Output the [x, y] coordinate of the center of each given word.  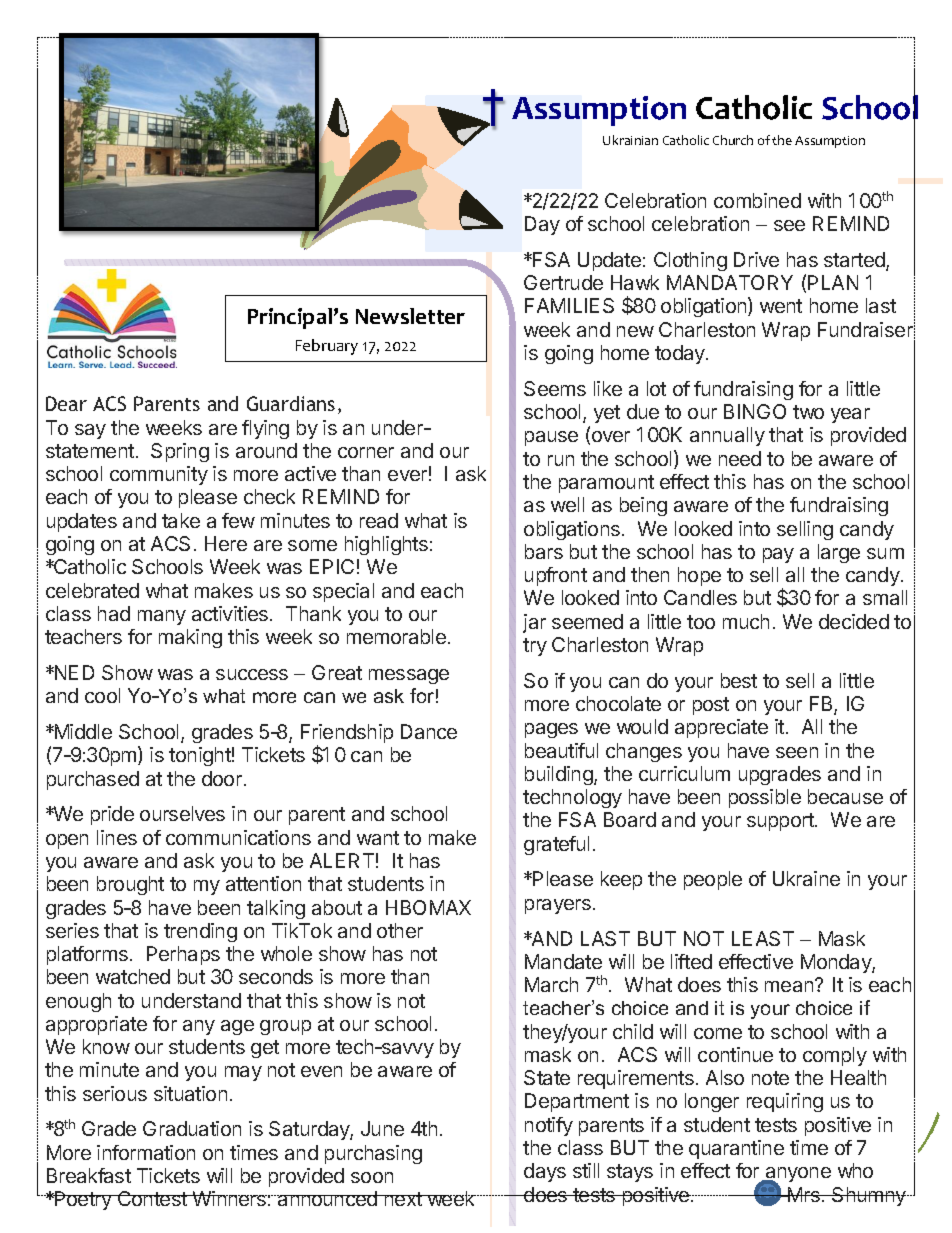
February [327, 347]
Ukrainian [630, 140]
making [190, 638]
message [409, 676]
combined [757, 200]
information [146, 1152]
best [739, 680]
